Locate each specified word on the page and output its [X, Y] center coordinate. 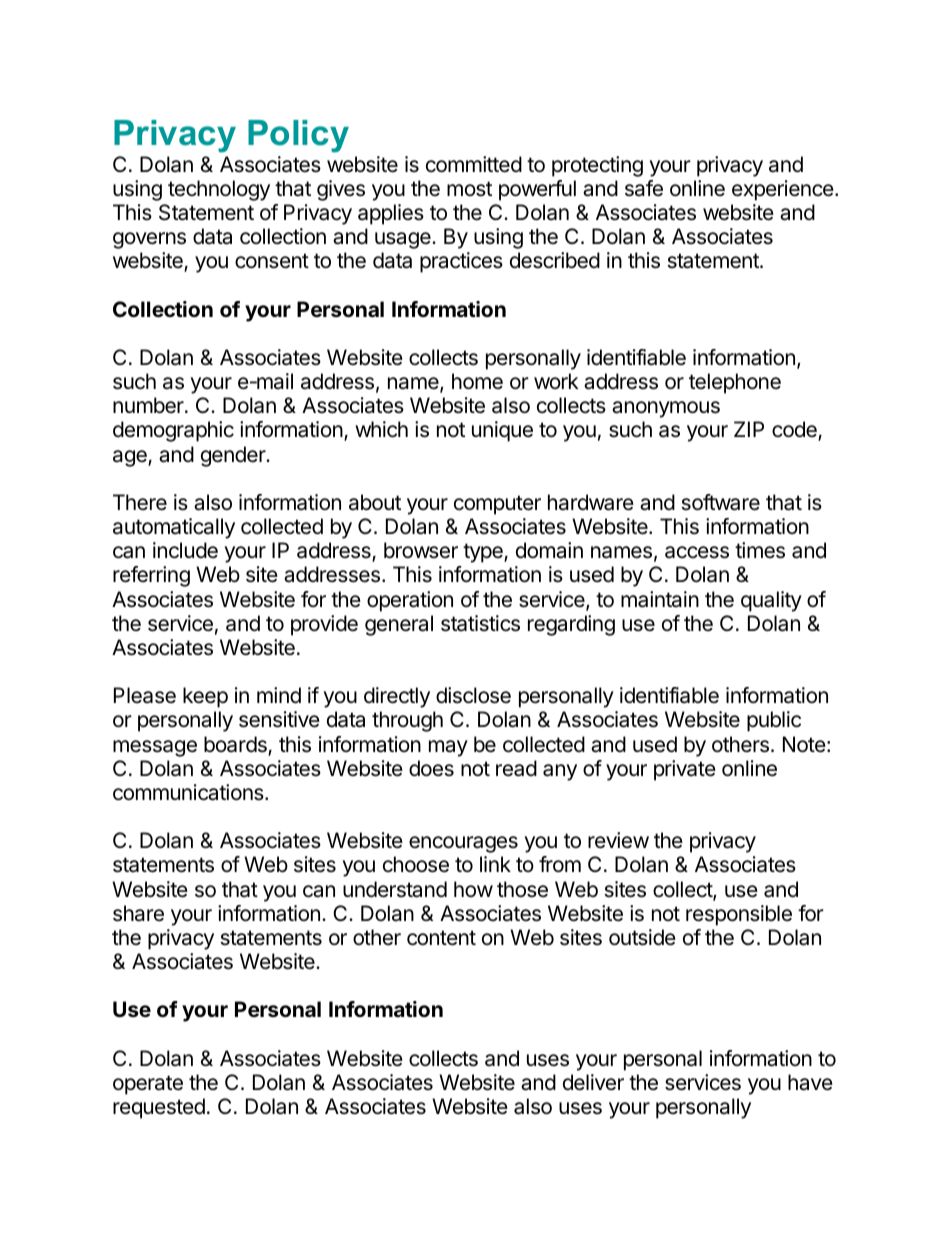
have [810, 1082]
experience [784, 190]
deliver [593, 1082]
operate [148, 1085]
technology [219, 190]
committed [474, 164]
